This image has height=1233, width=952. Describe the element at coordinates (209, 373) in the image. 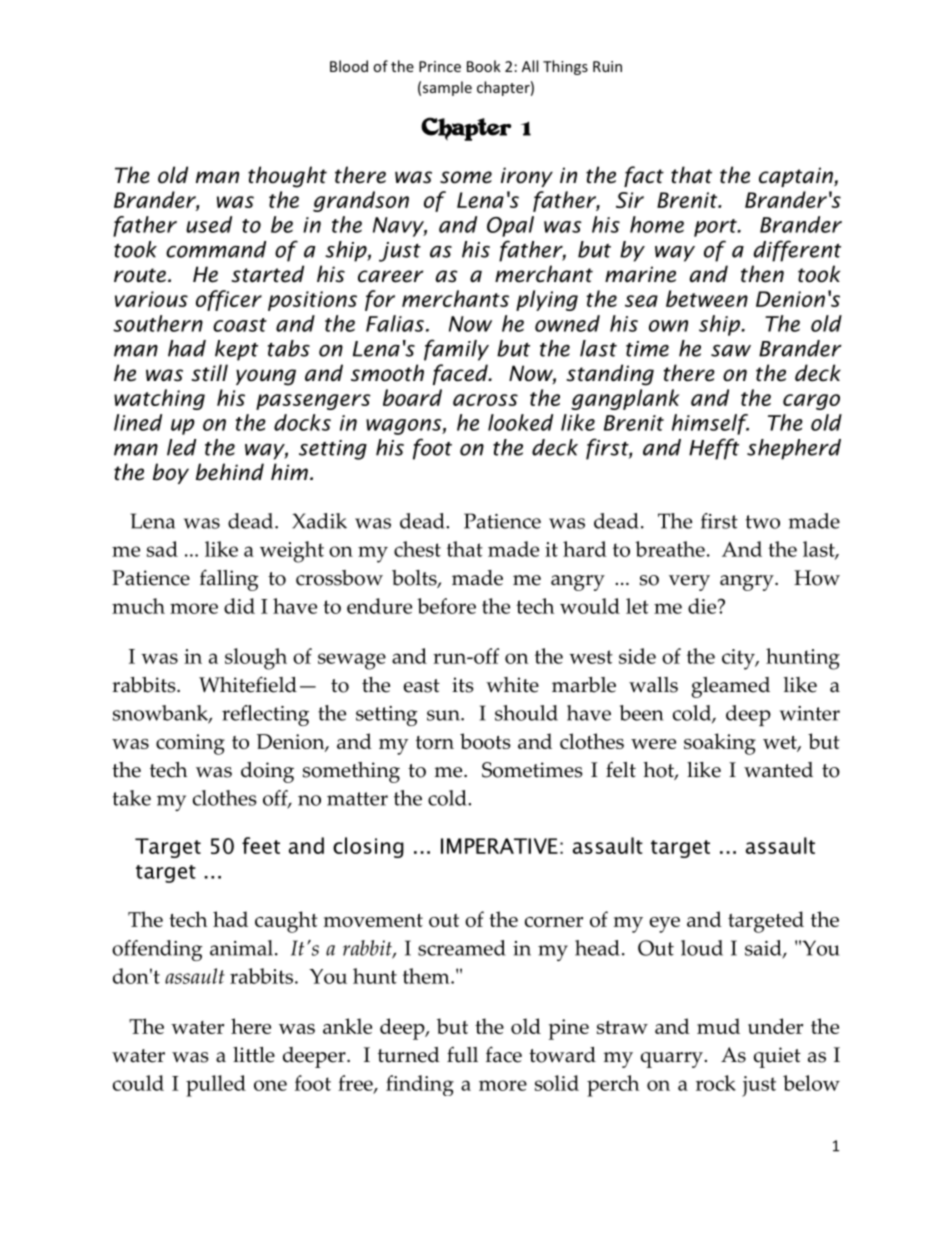

I see `still` at that location.
